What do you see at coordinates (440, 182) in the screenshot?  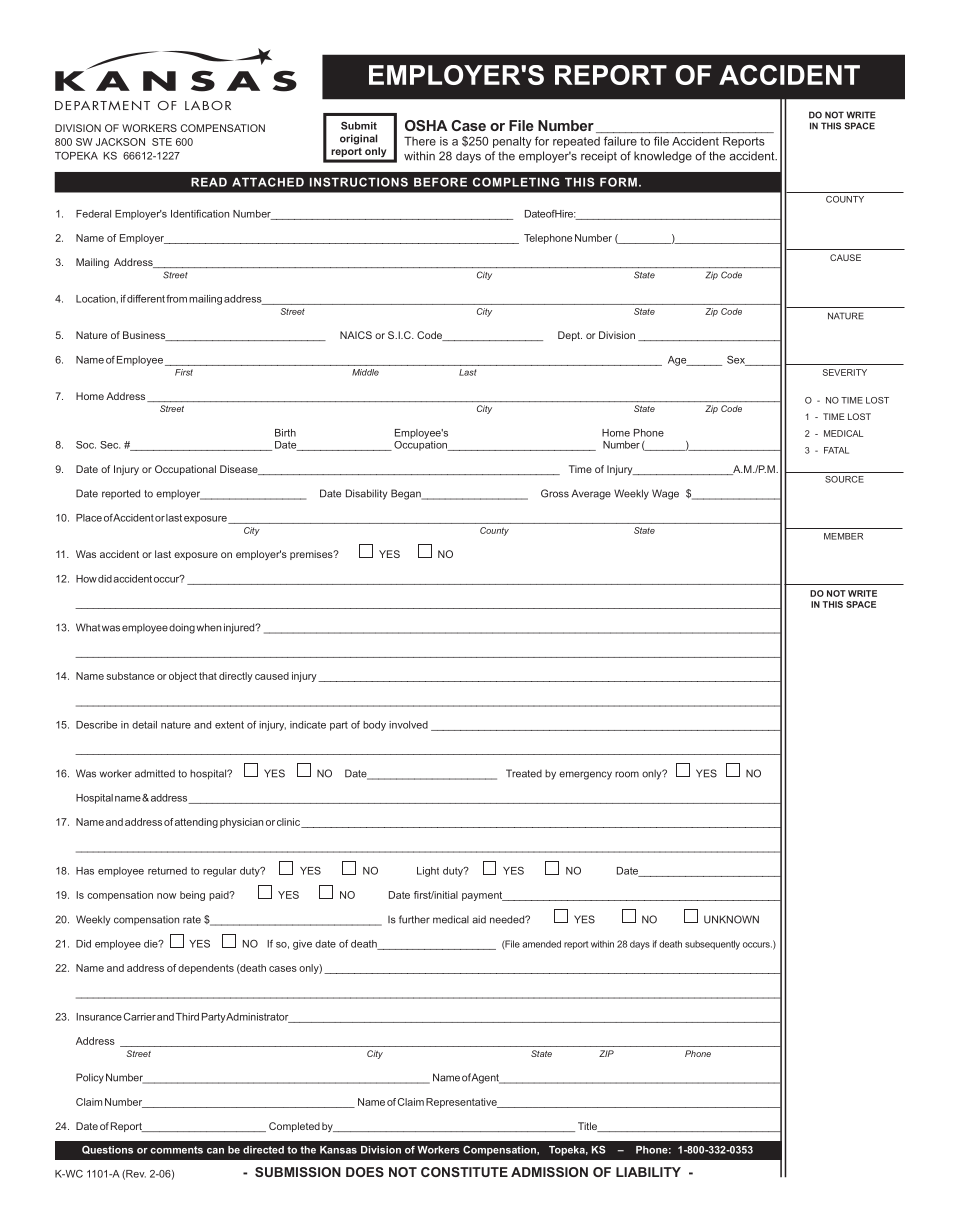 I see `BEFORE` at bounding box center [440, 182].
